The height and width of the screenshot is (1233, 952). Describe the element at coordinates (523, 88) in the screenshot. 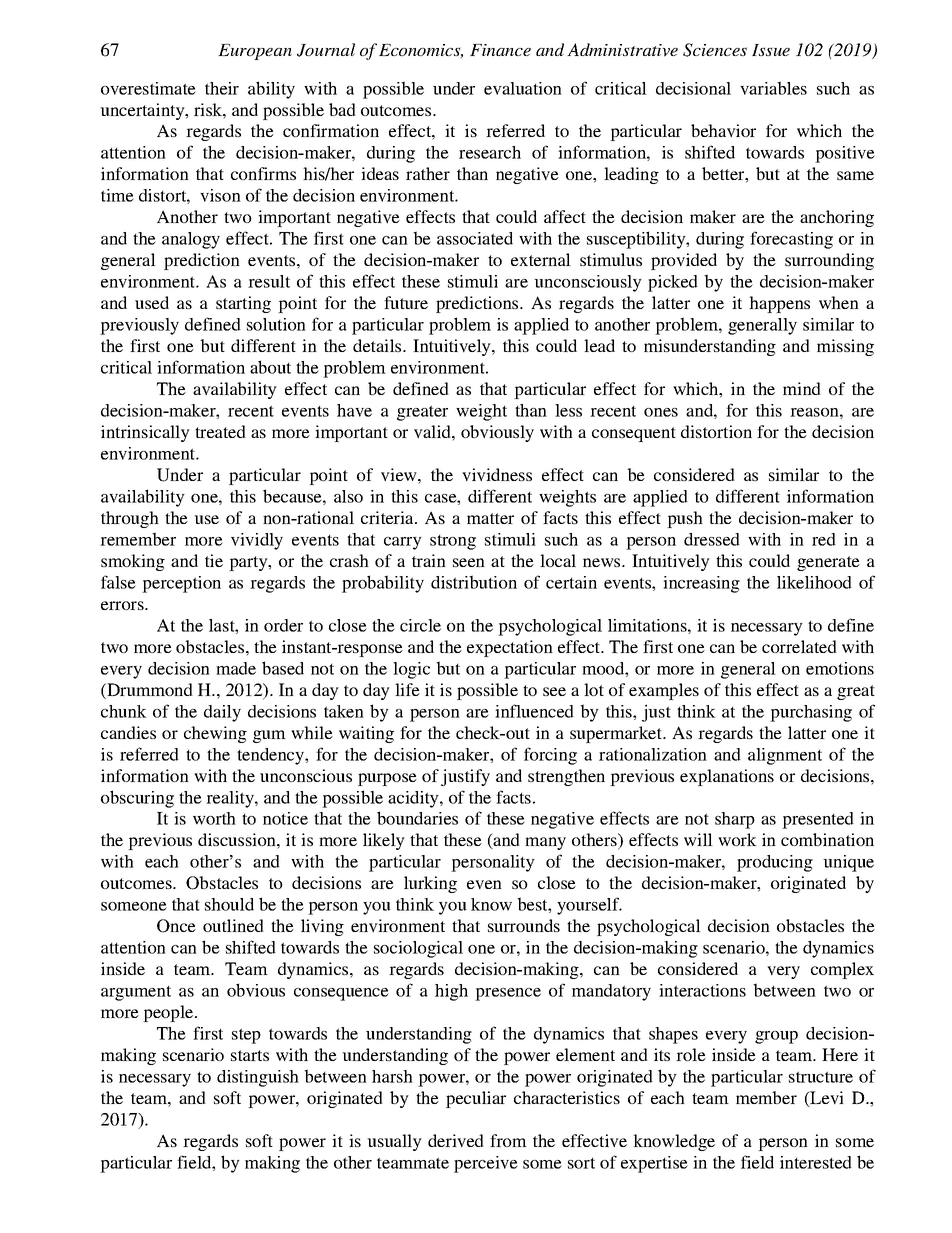

I see `evaluation` at that location.
